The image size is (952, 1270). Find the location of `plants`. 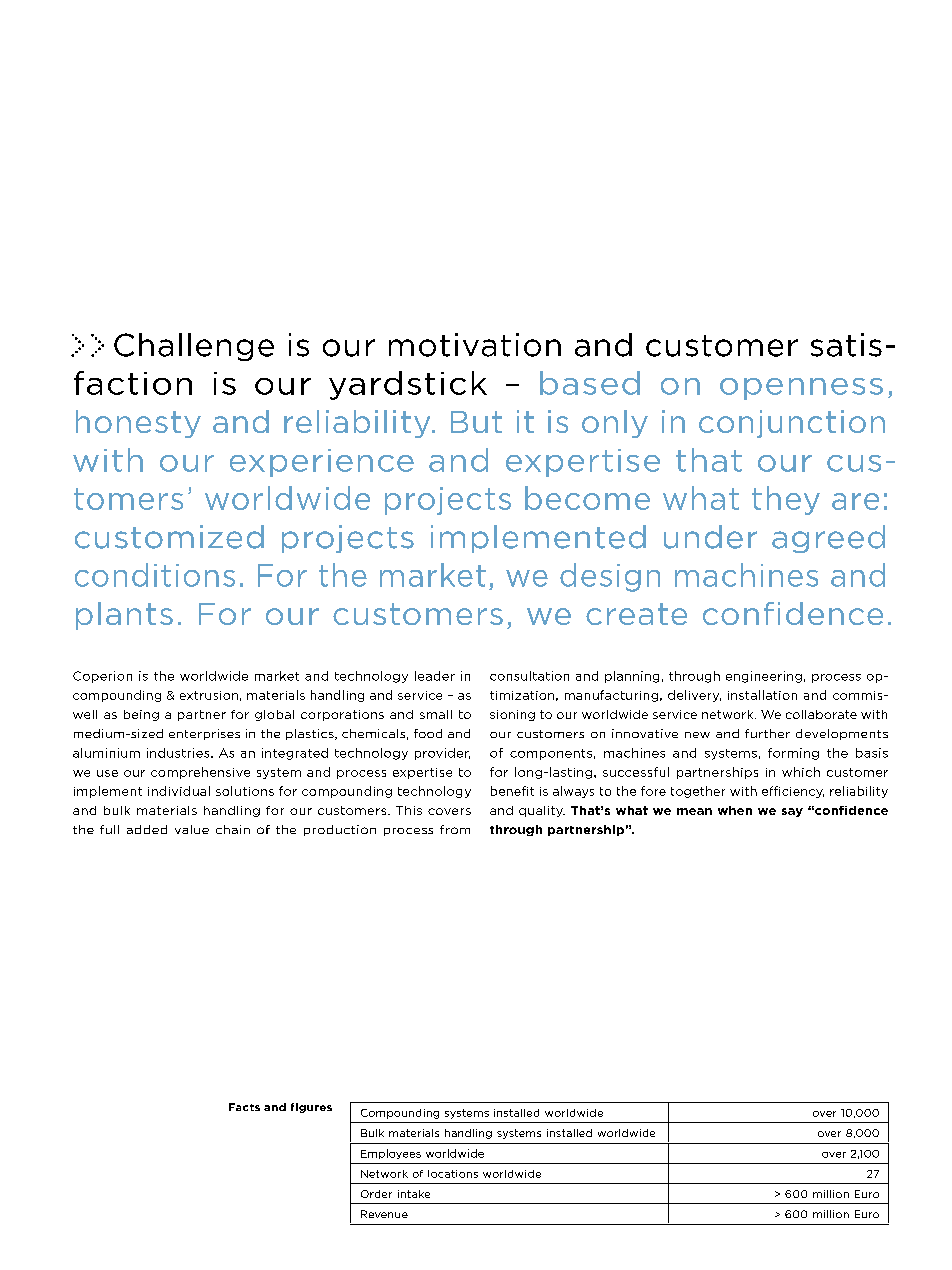

plants is located at coordinates (124, 616).
